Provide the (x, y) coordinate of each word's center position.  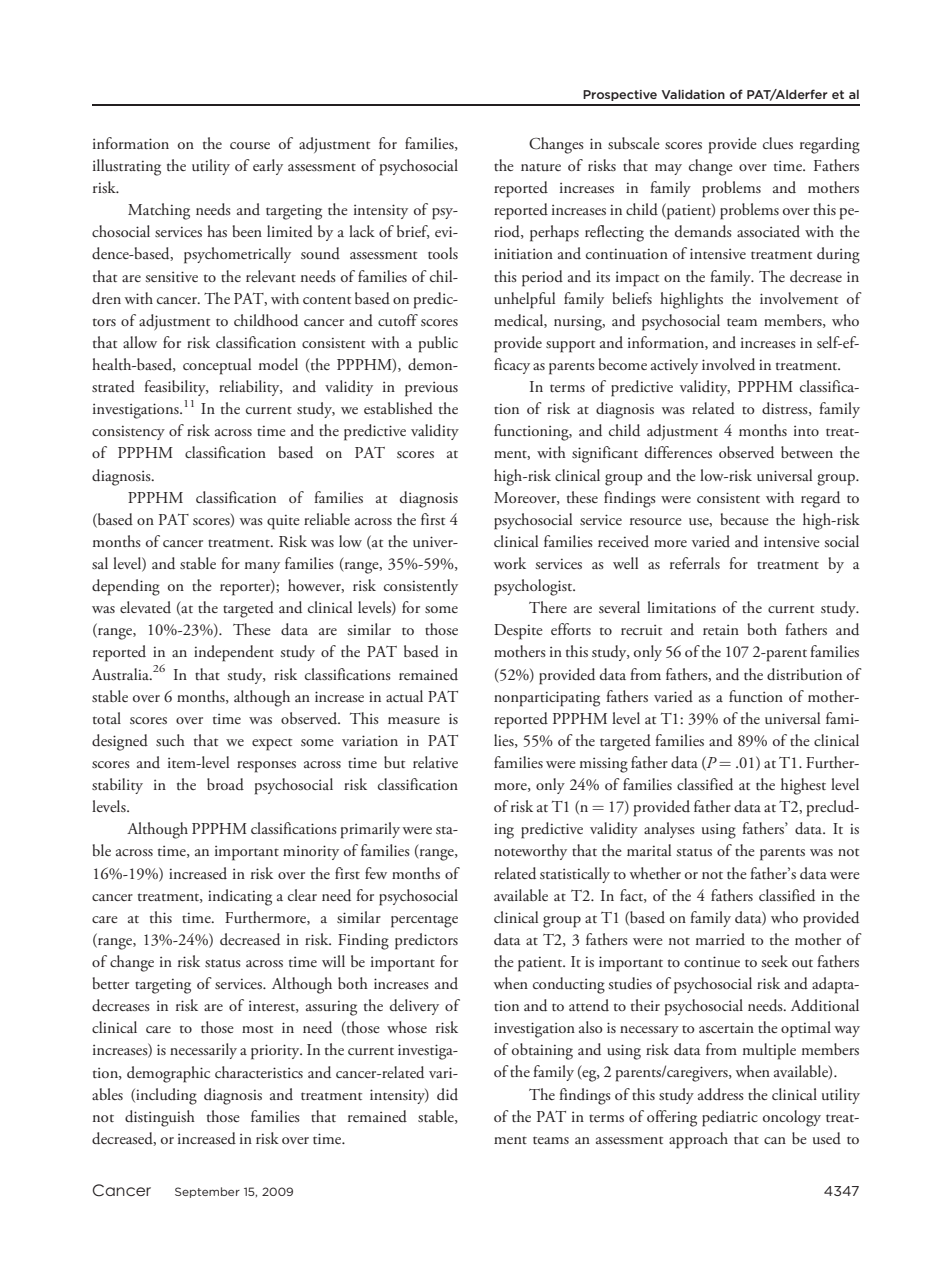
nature (541, 167)
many (262, 567)
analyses (669, 830)
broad (225, 784)
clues (778, 143)
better (110, 983)
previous (431, 389)
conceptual (217, 366)
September (207, 1192)
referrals (695, 563)
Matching (159, 211)
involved (728, 364)
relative (435, 762)
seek (774, 961)
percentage (424, 921)
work (510, 563)
